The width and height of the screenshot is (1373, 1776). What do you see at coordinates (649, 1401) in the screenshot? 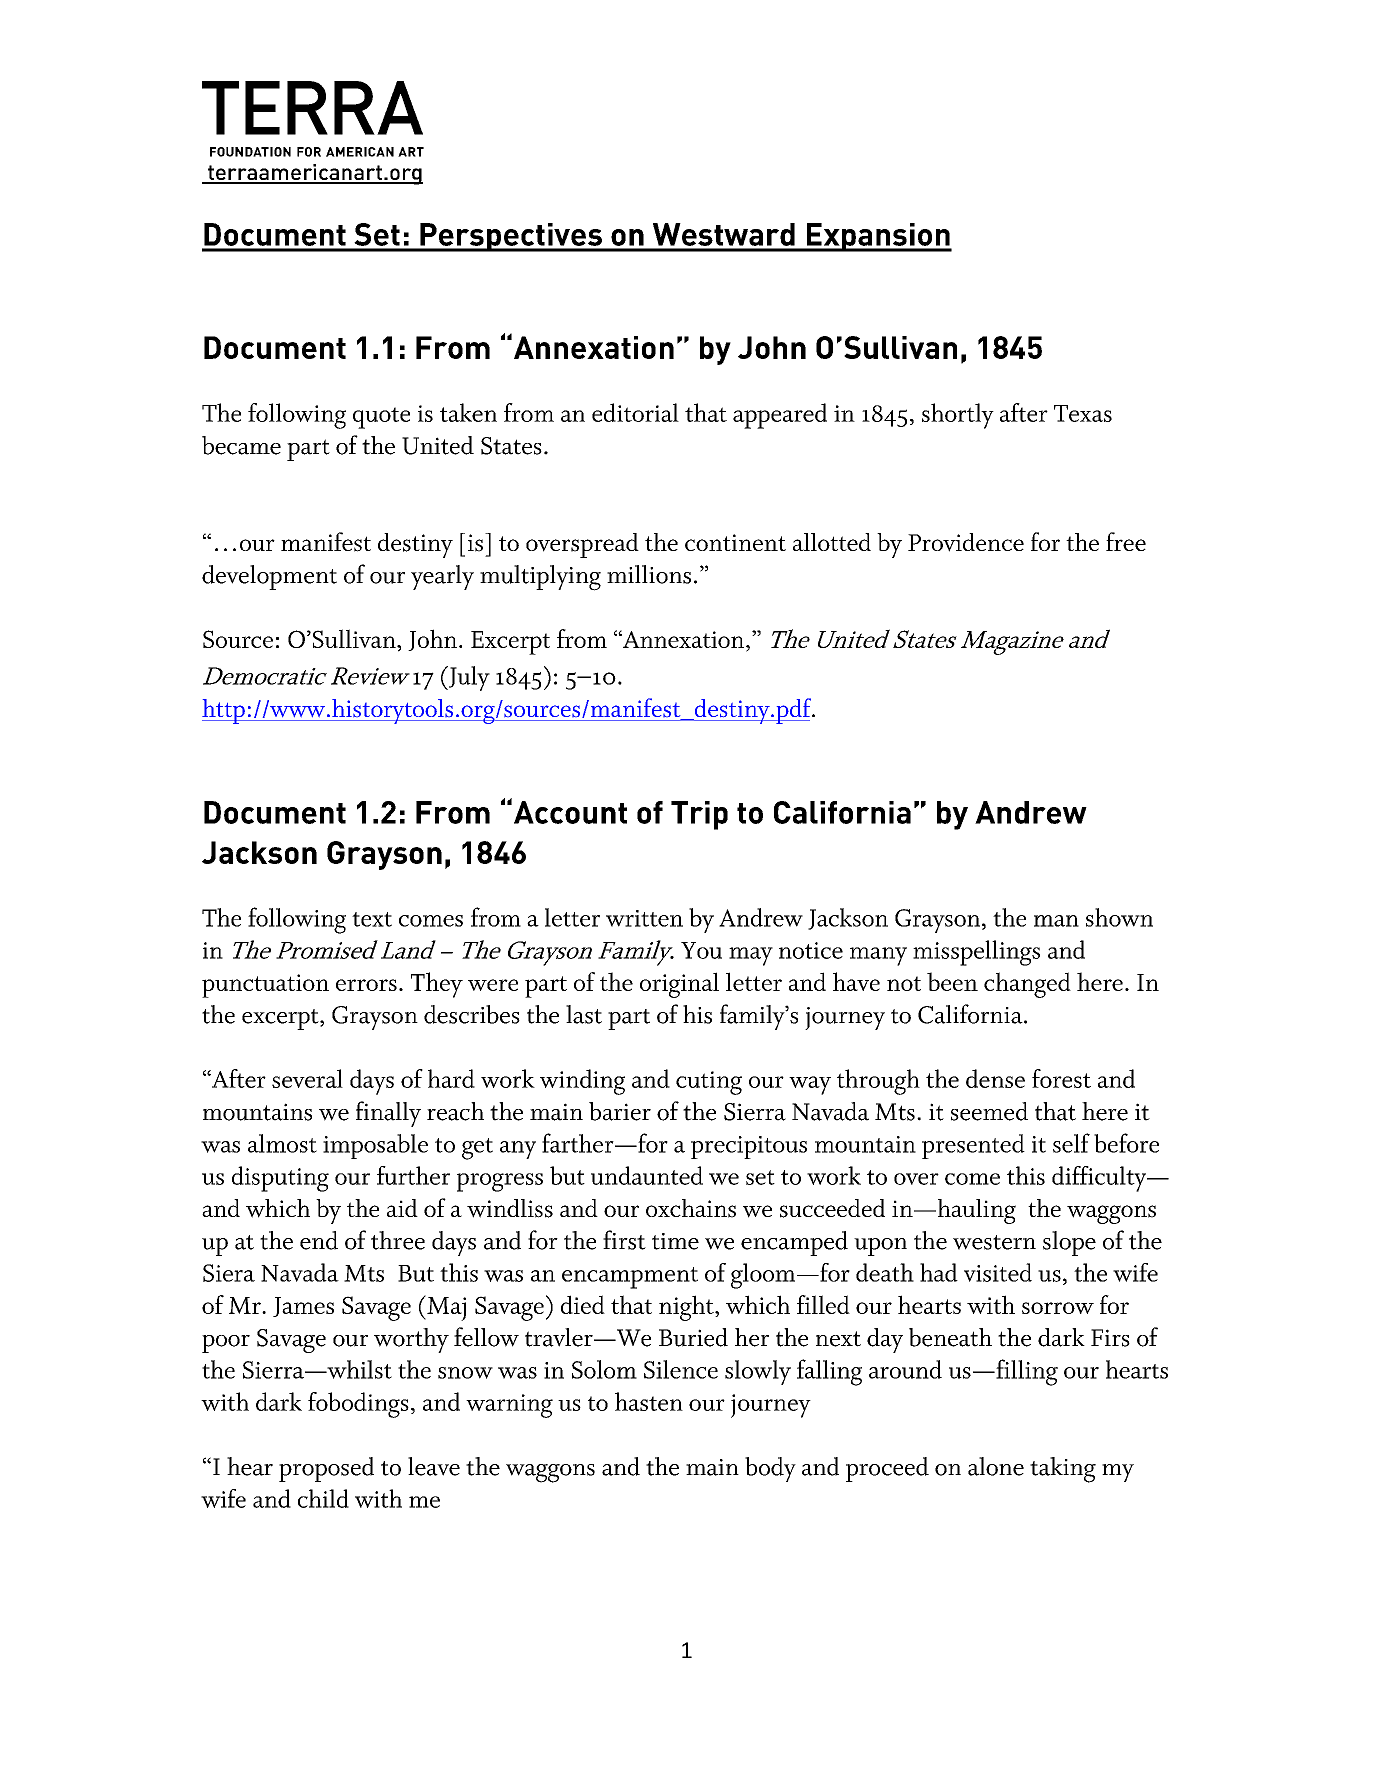
I see `hasten` at bounding box center [649, 1401].
